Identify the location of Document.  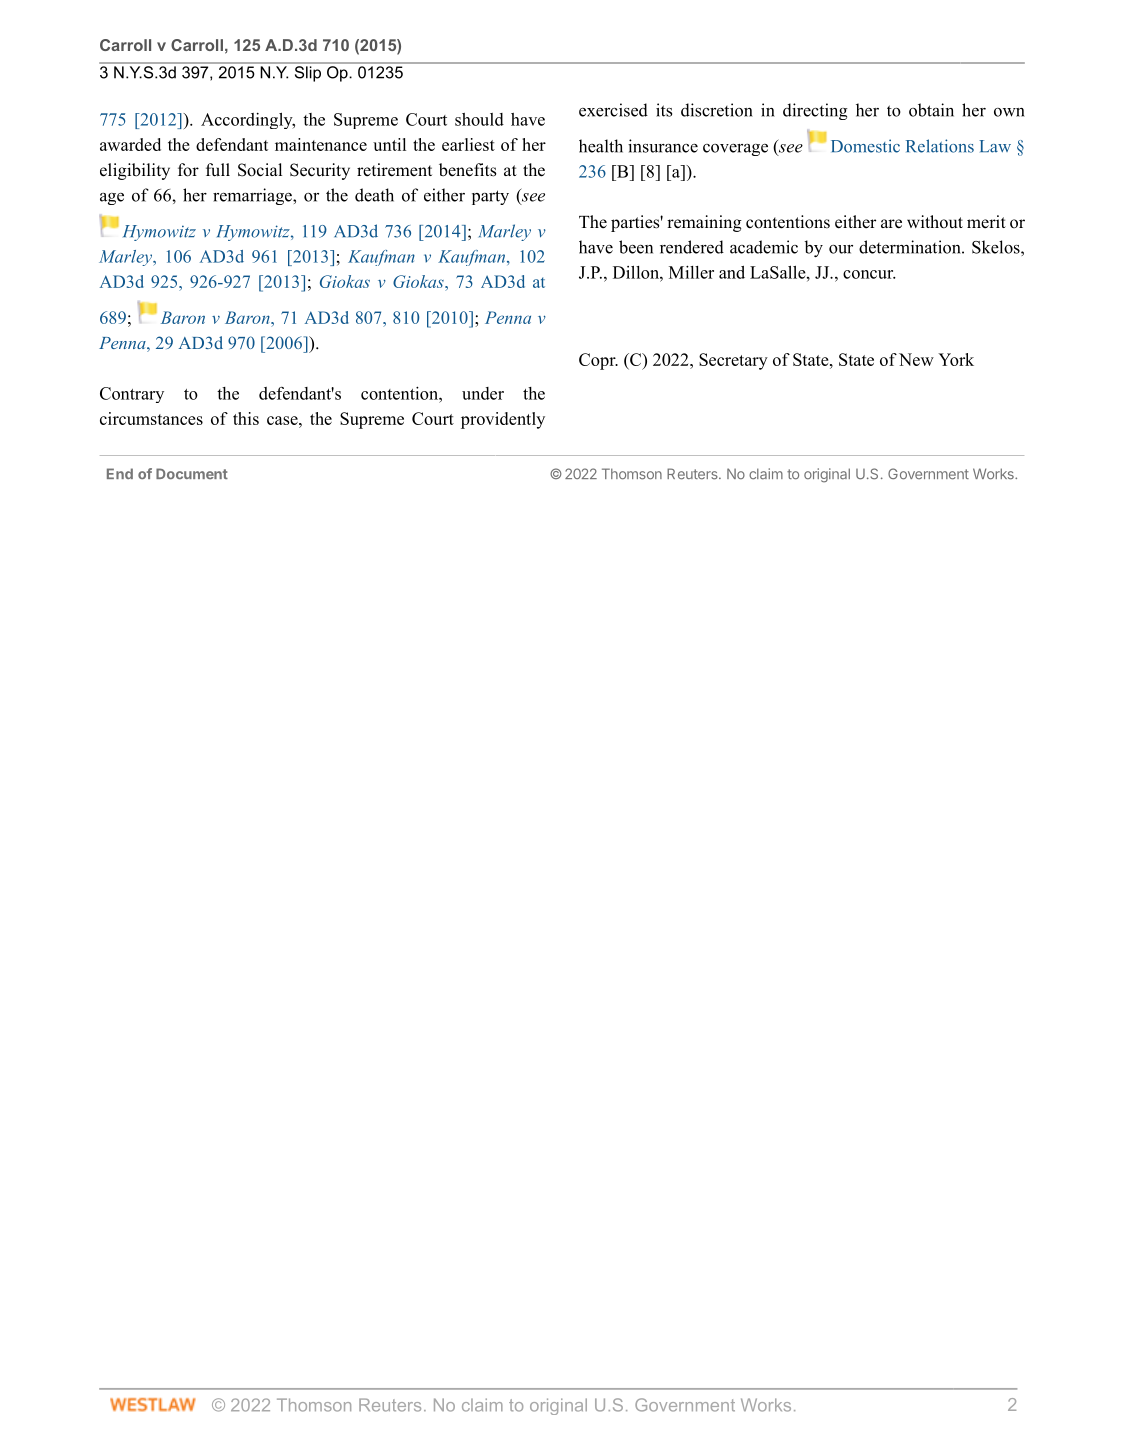
(192, 473).
